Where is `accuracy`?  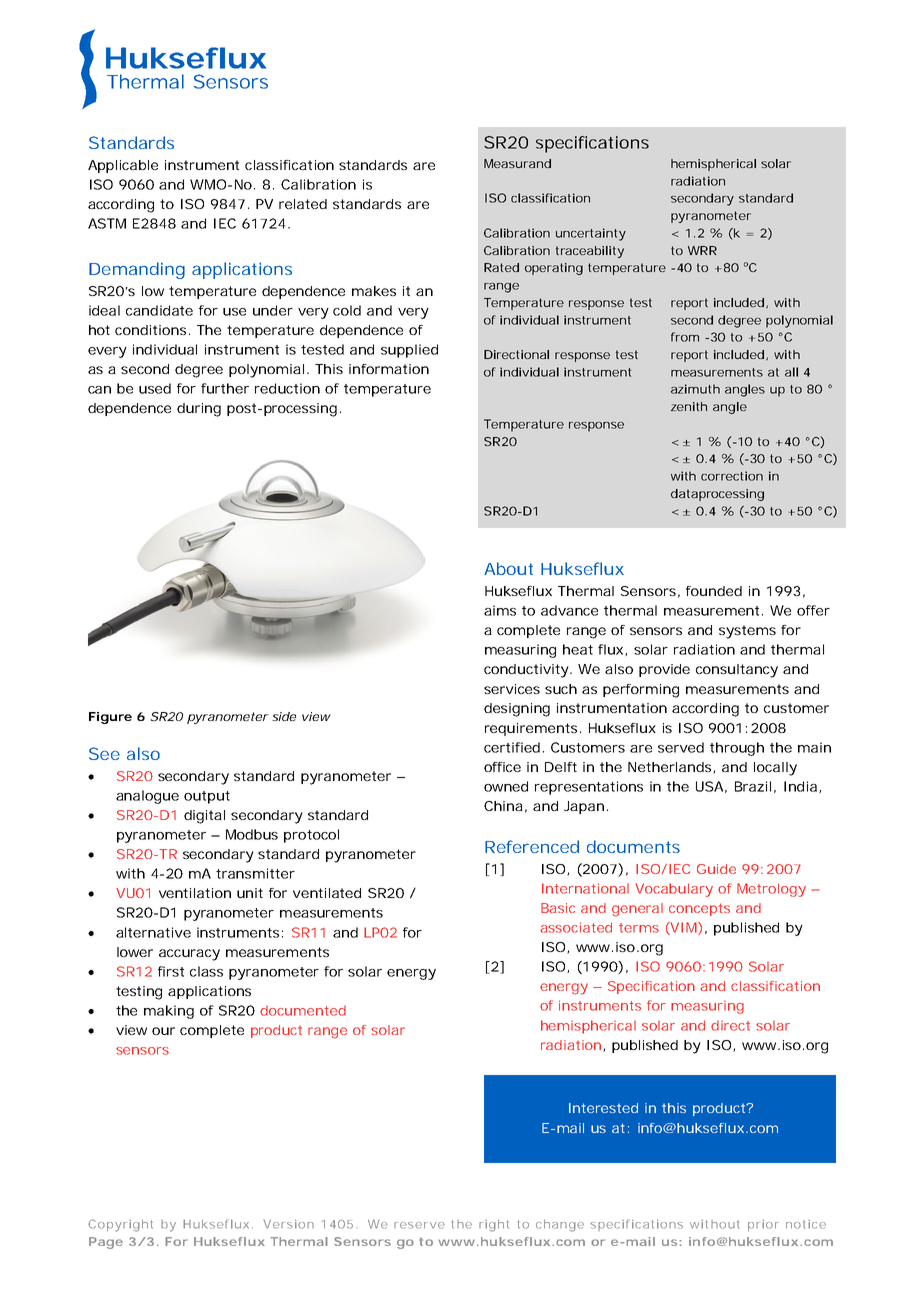 accuracy is located at coordinates (189, 955).
